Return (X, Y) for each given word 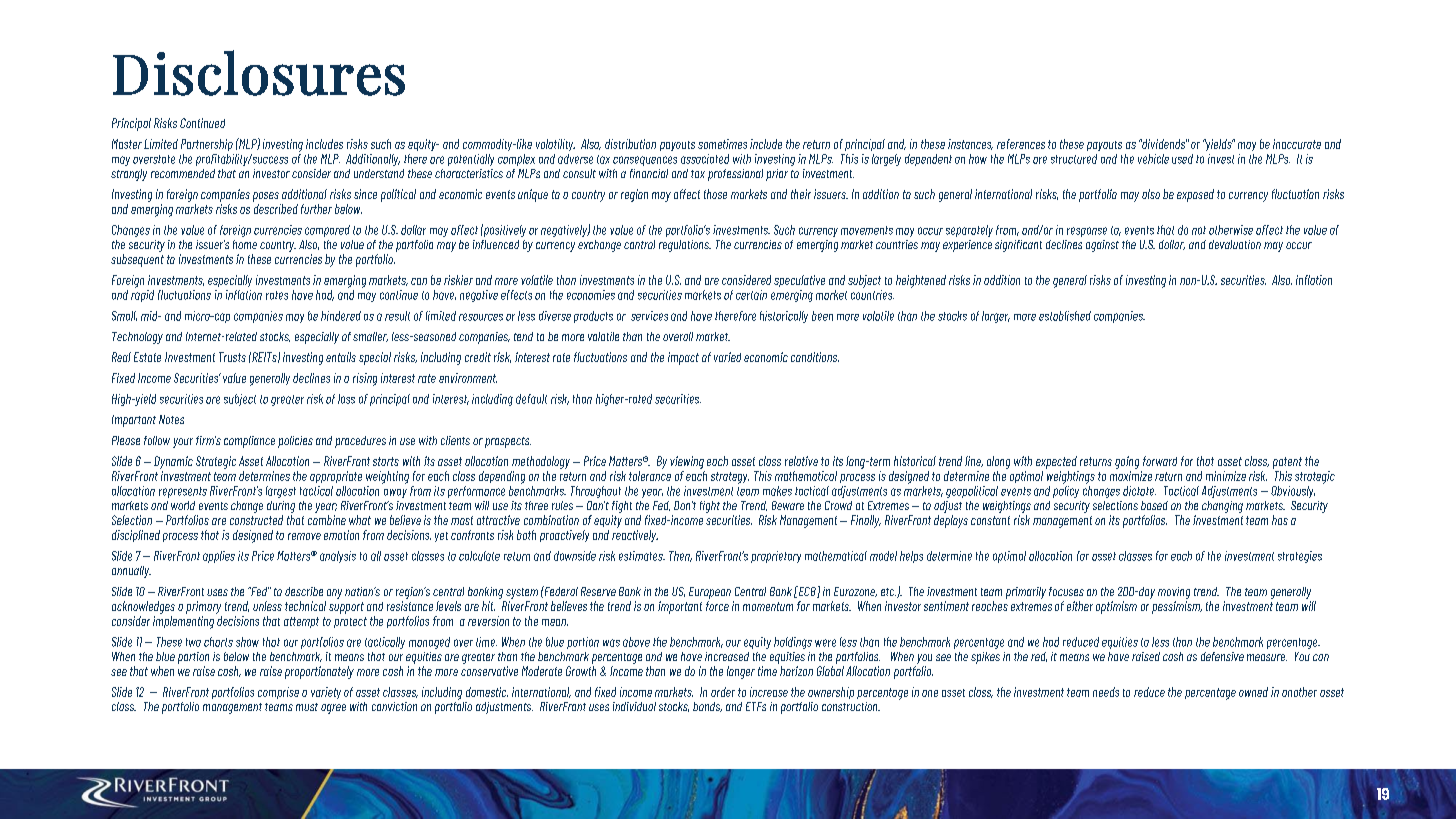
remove (304, 536)
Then (680, 556)
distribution (630, 144)
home (245, 244)
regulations (685, 246)
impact (683, 358)
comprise (278, 693)
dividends (1163, 144)
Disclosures (259, 73)
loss (346, 399)
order (723, 692)
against (1102, 246)
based (1154, 505)
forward (1160, 461)
